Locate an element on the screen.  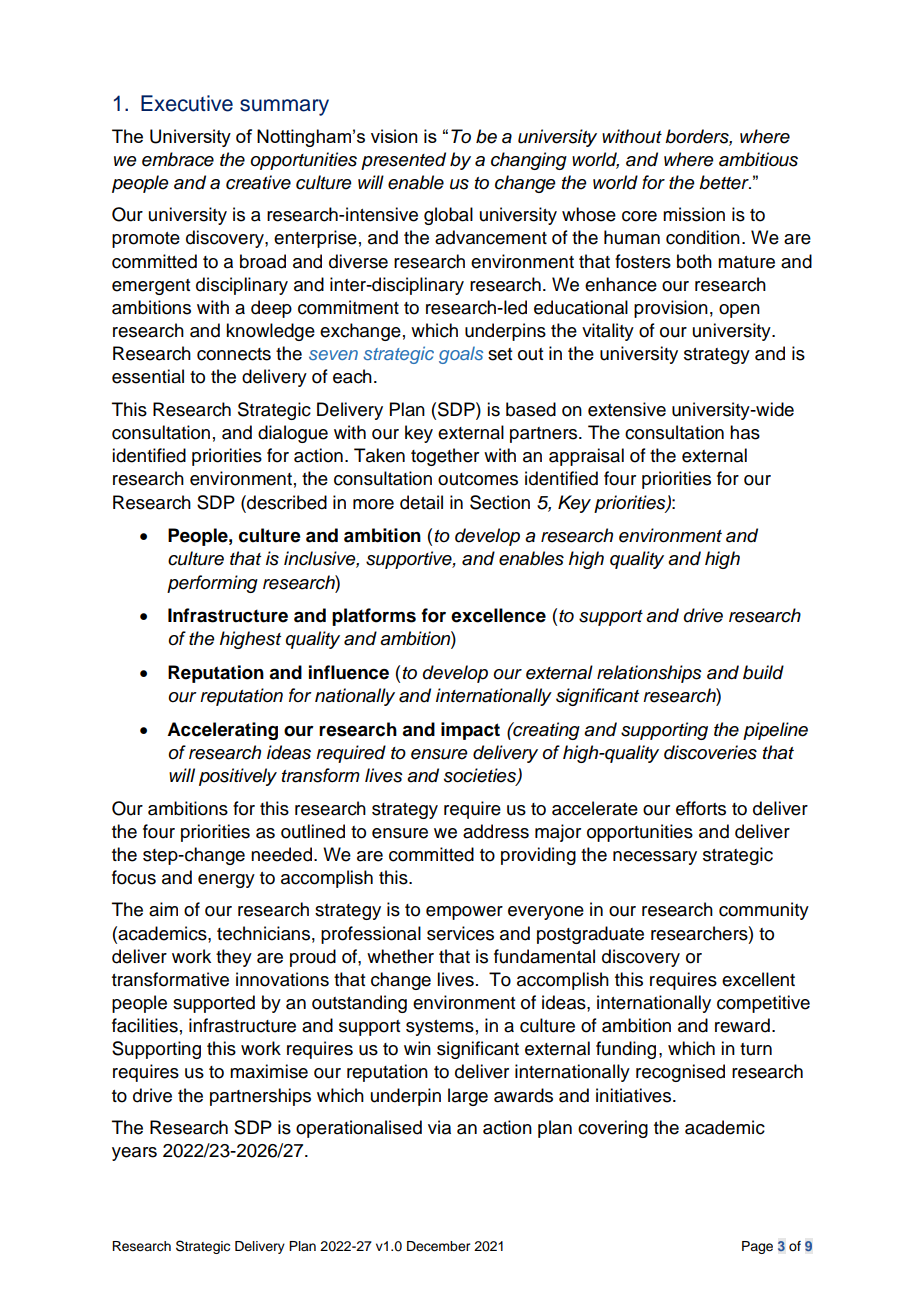
years is located at coordinates (134, 1154).
